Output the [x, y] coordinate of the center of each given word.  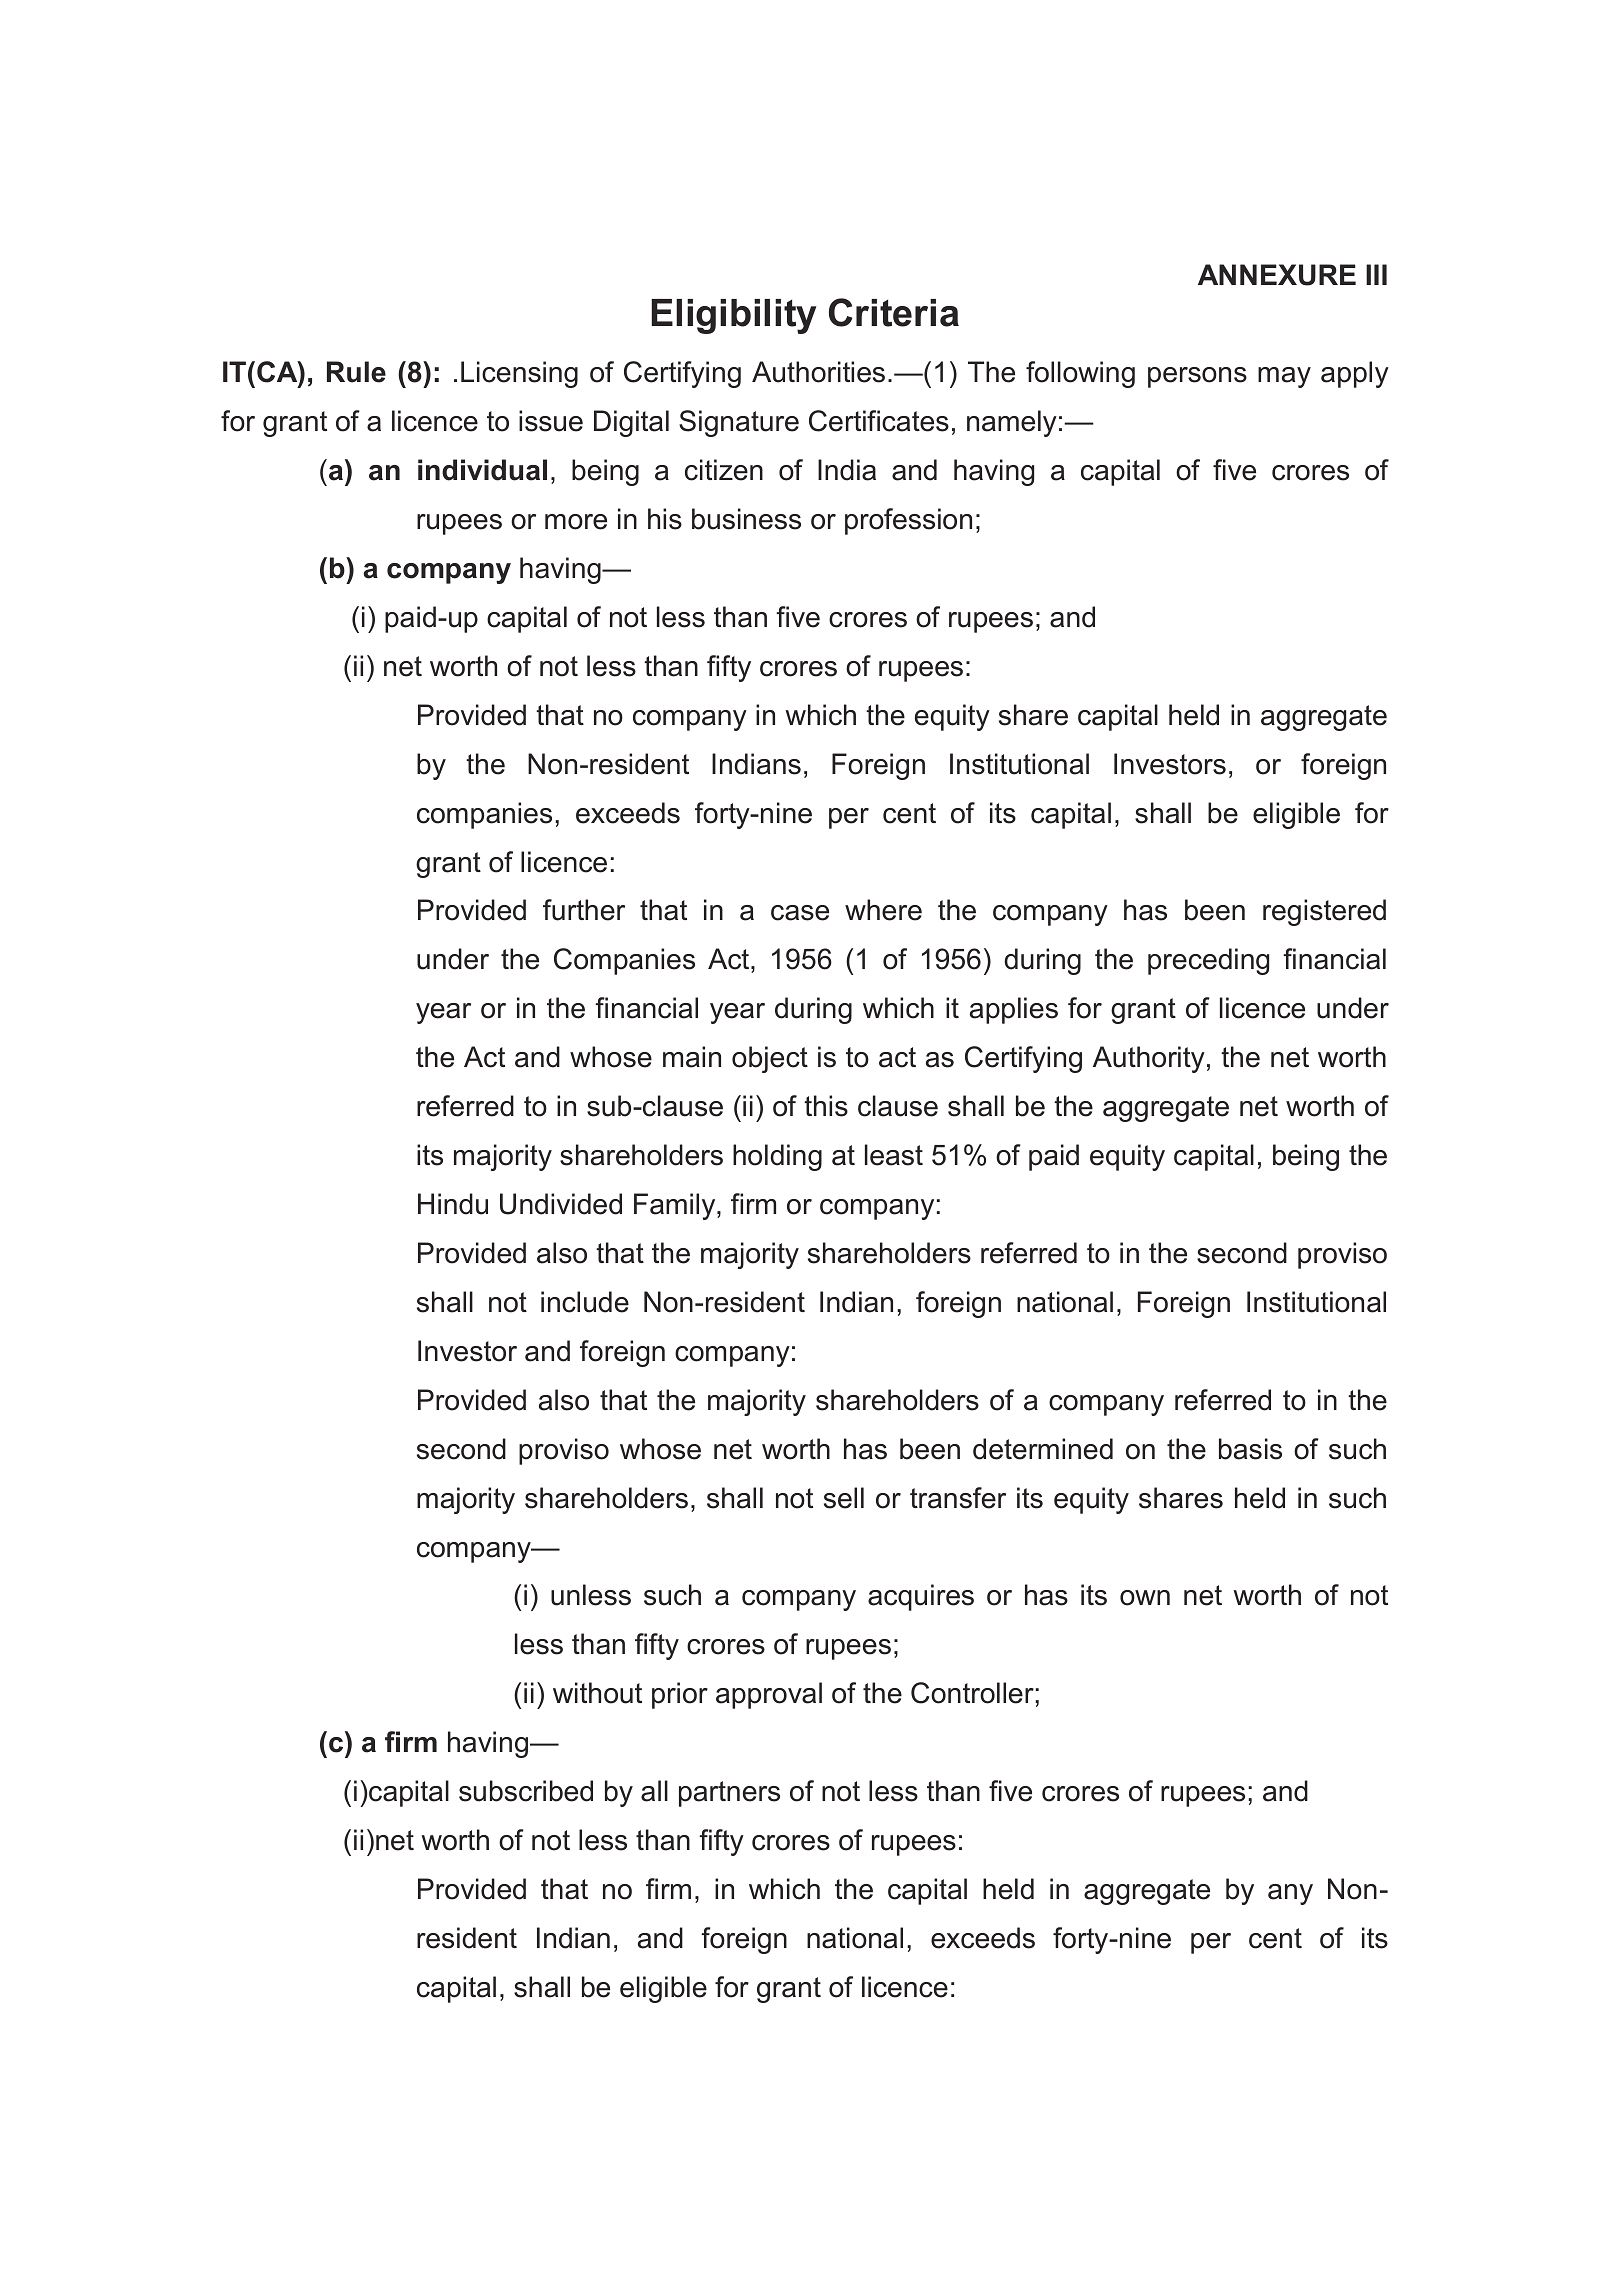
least [894, 1155]
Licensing [519, 374]
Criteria [894, 312]
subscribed [526, 1791]
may [1284, 377]
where [883, 910]
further [584, 910]
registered [1324, 912]
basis [1250, 1449]
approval [769, 1695]
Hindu [453, 1204]
